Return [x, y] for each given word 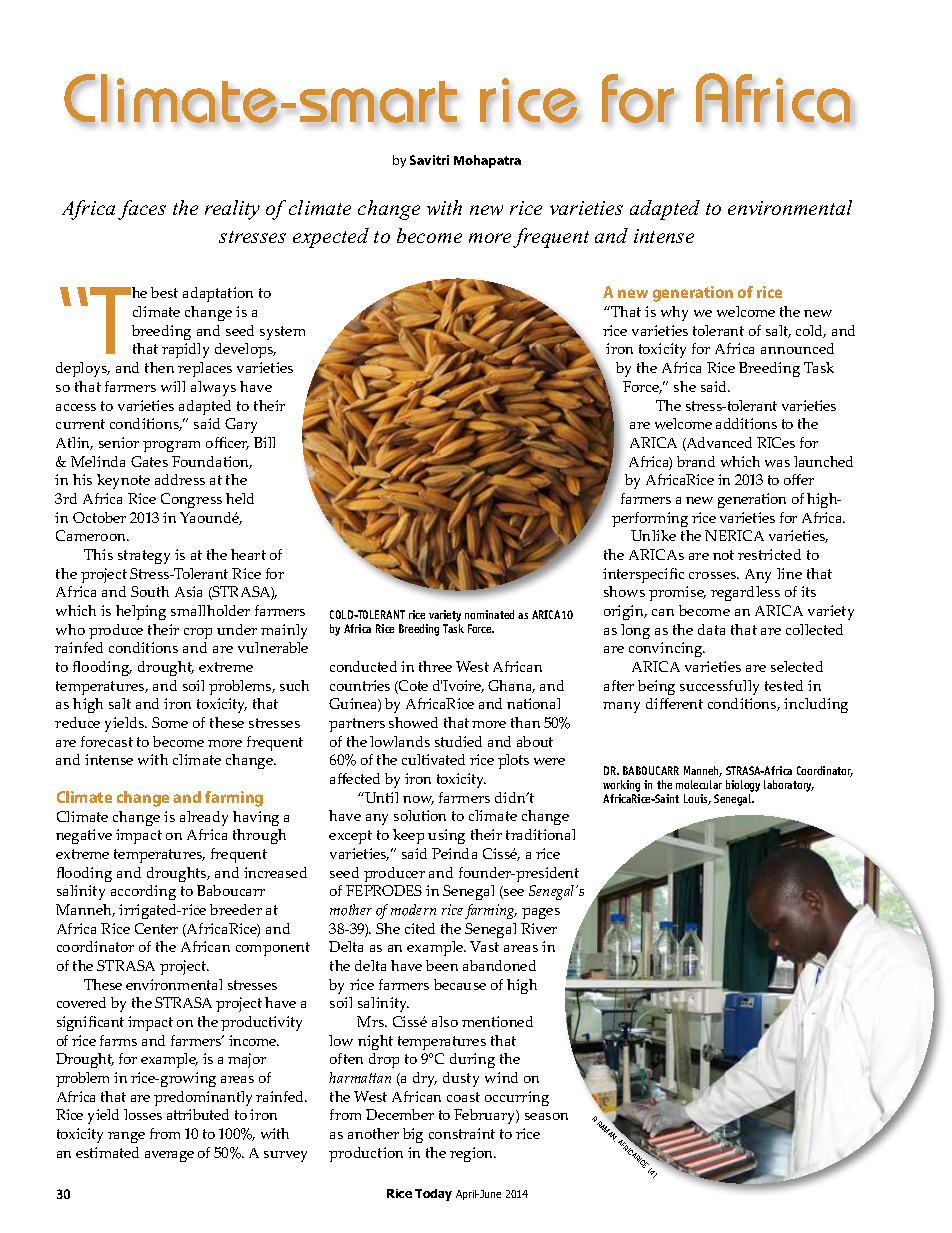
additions [746, 423]
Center [156, 928]
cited [420, 928]
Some [170, 722]
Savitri [429, 160]
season [546, 1116]
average [169, 1156]
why [674, 313]
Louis [697, 799]
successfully [719, 687]
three [435, 666]
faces [142, 210]
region [473, 1154]
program [171, 446]
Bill [264, 442]
